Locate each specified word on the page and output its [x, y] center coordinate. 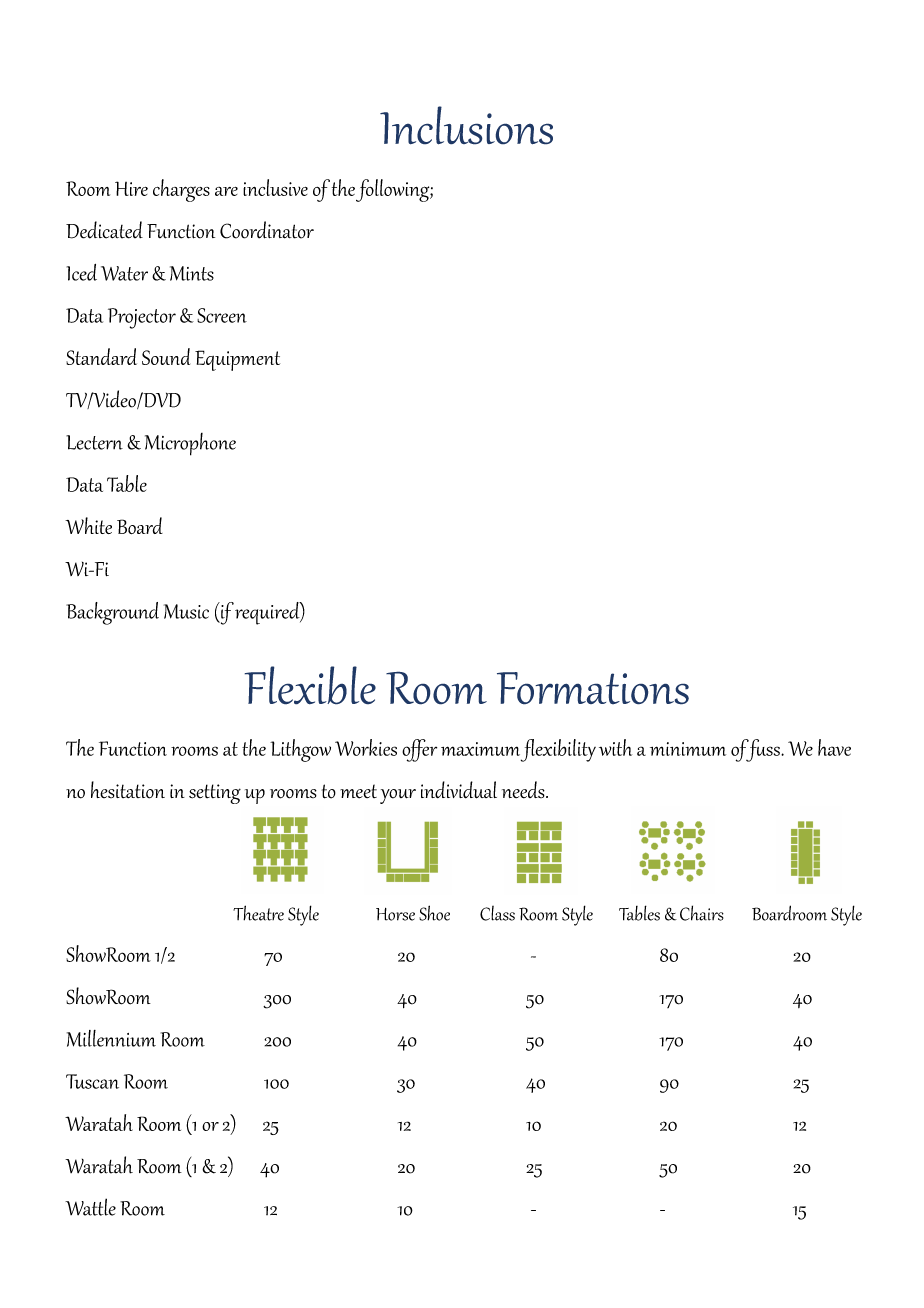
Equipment [237, 360]
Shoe [434, 913]
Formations [593, 688]
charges [181, 190]
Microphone [190, 444]
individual [459, 790]
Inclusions [466, 125]
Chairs [702, 913]
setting [215, 794]
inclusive [275, 187]
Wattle [90, 1207]
